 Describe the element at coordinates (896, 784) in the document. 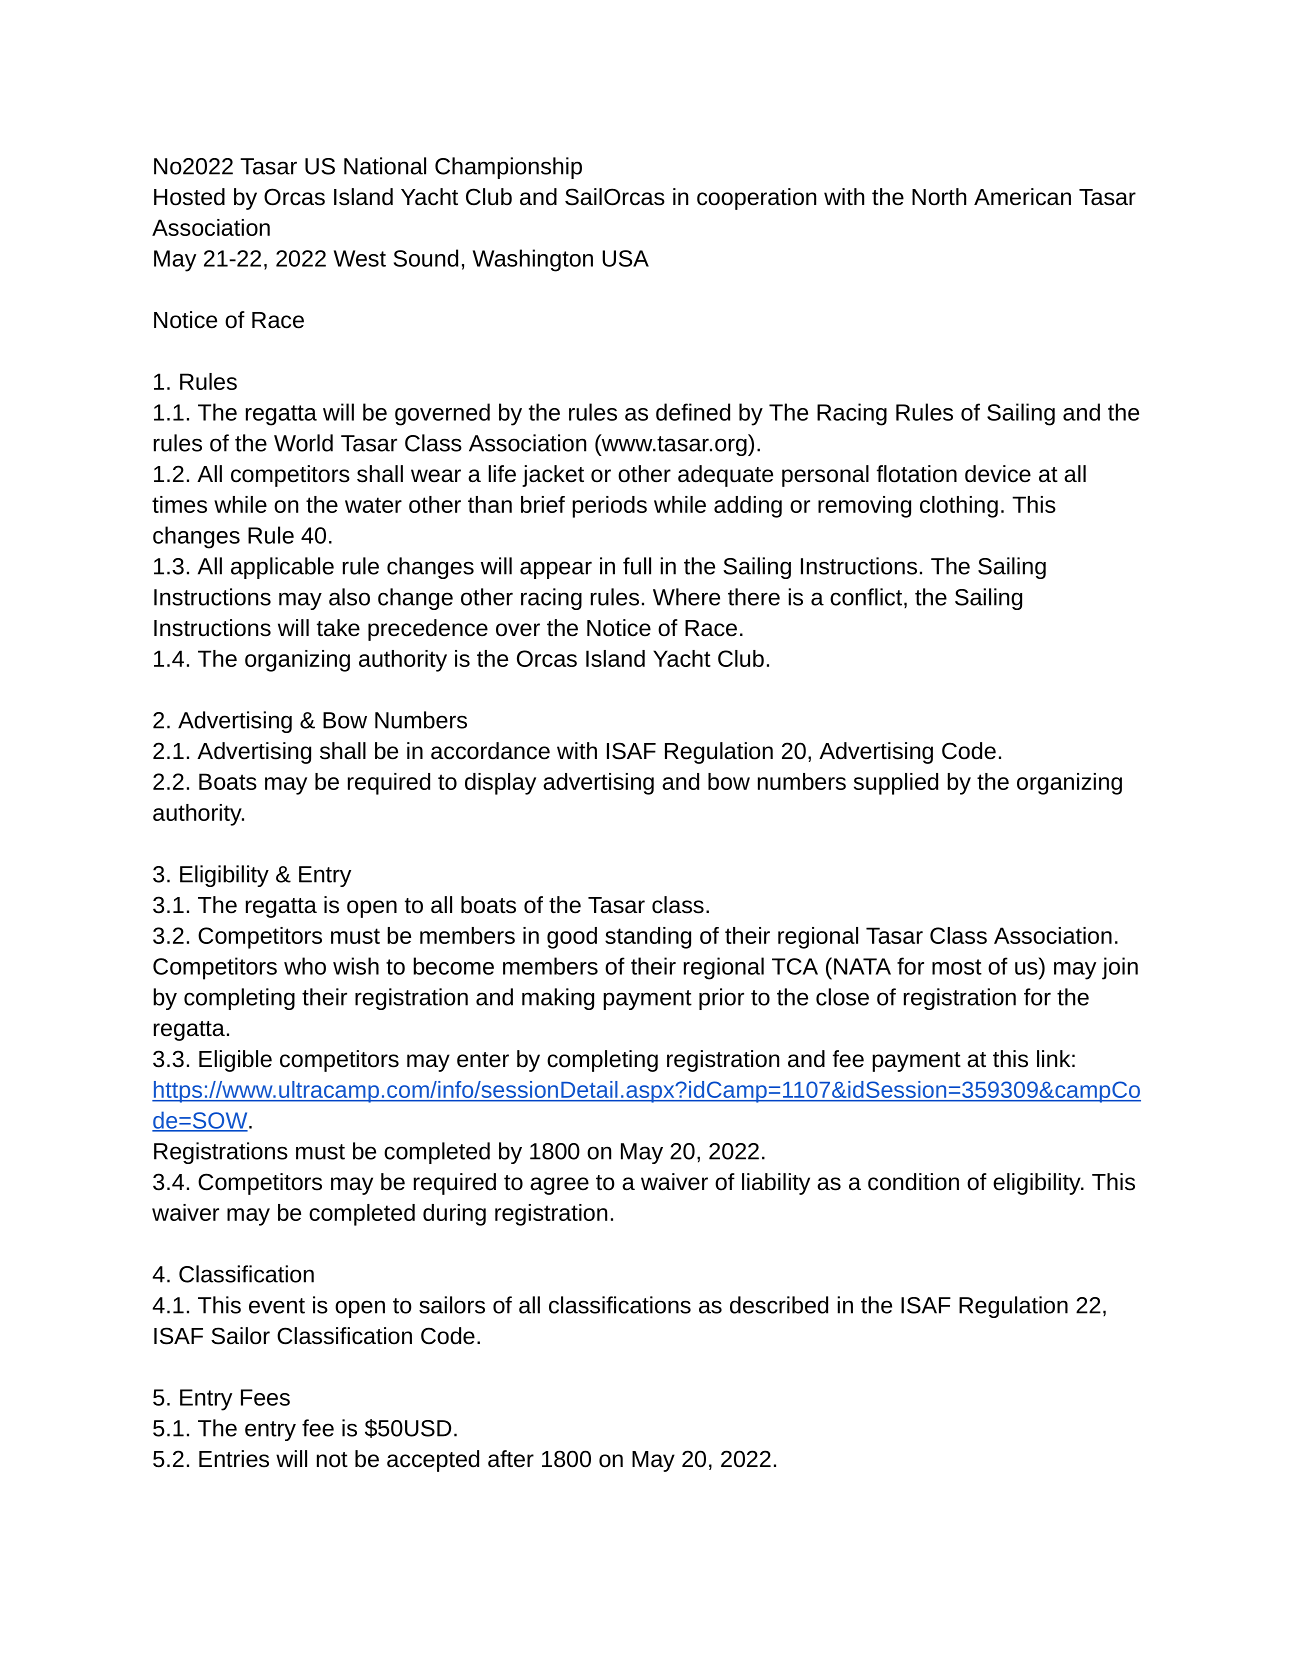

I see `supplied` at that location.
